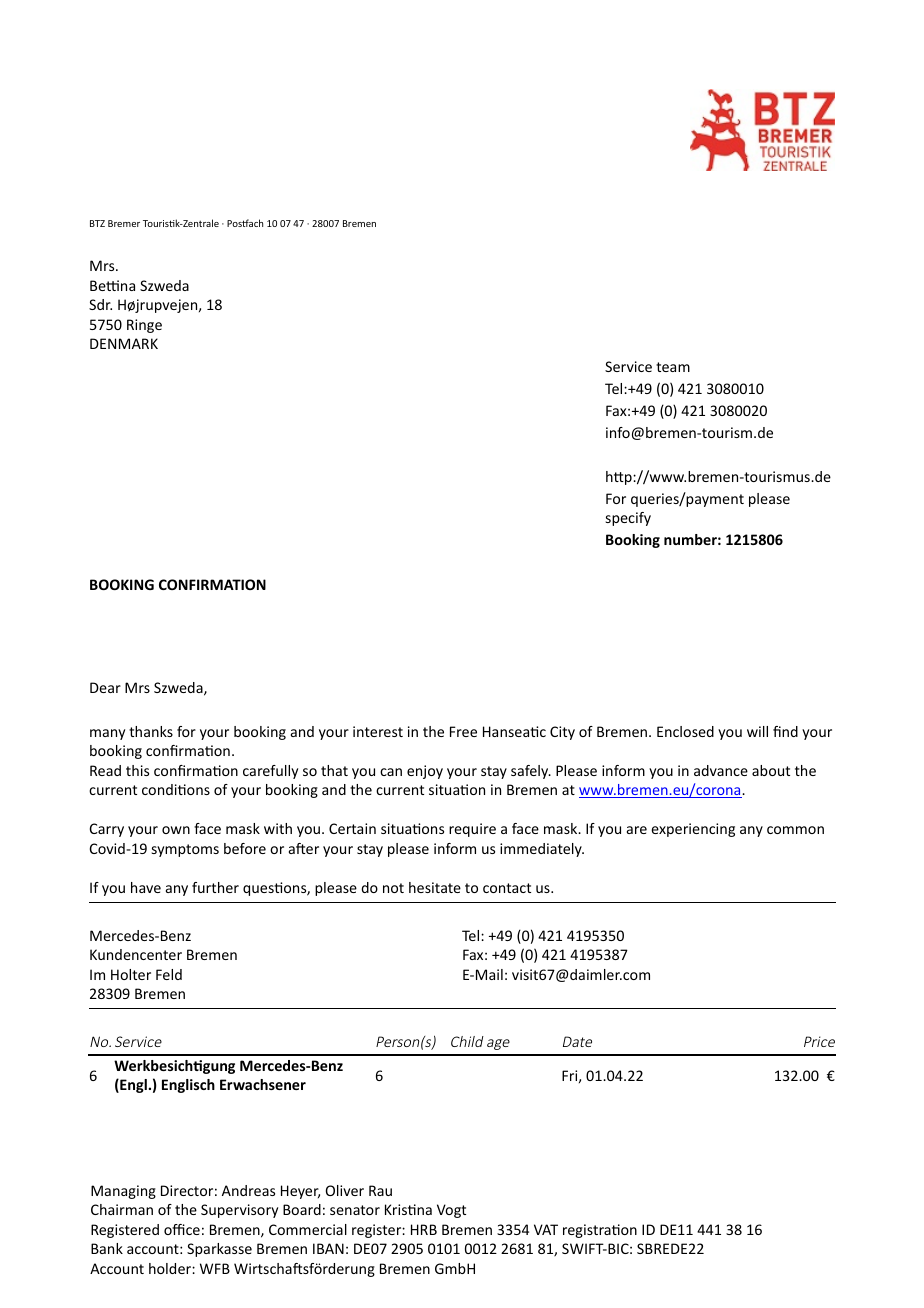 Image resolution: width=924 pixels, height=1308 pixels. Describe the element at coordinates (685, 731) in the screenshot. I see `Enclosed` at that location.
